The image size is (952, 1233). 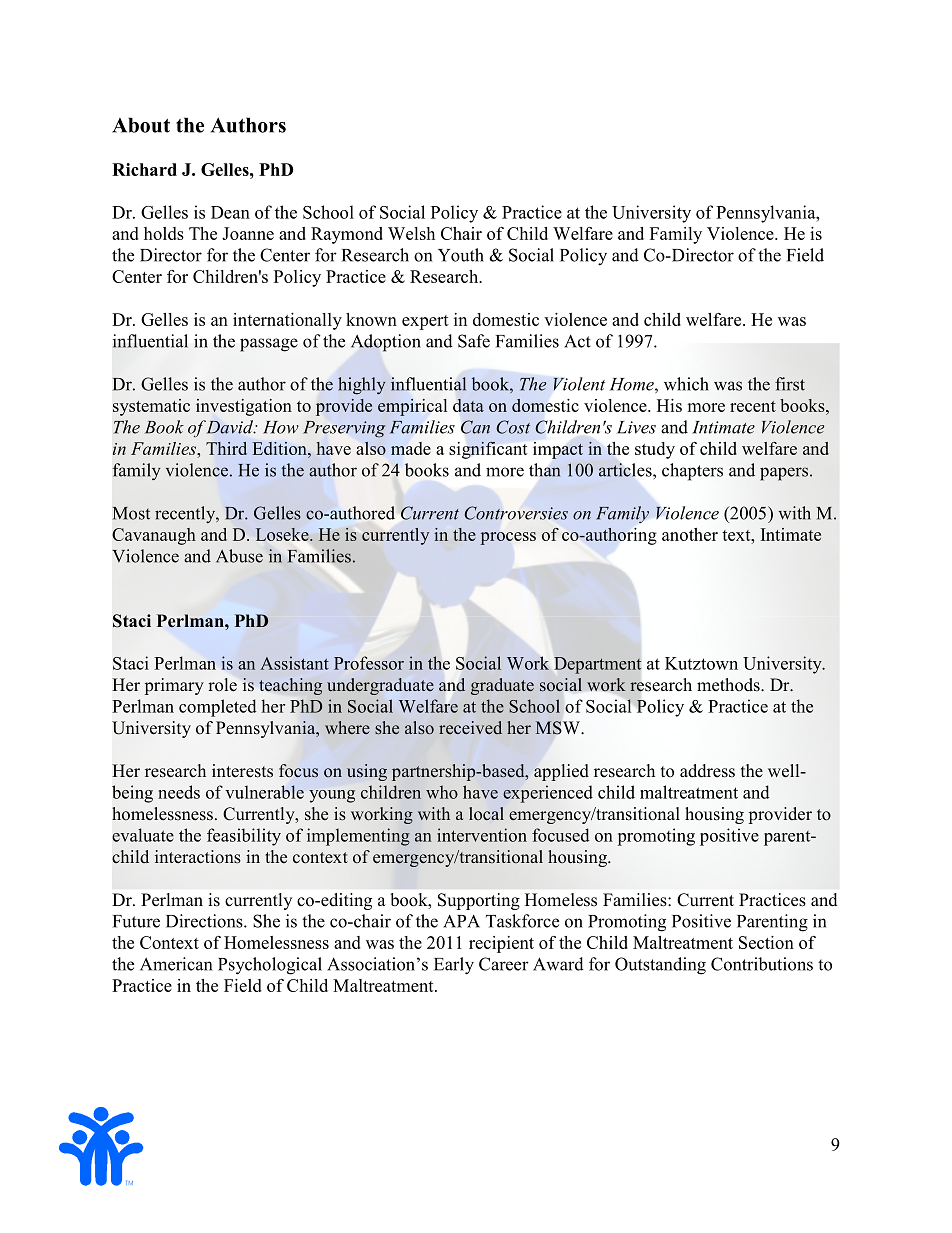 I want to click on Youth, so click(x=461, y=255).
